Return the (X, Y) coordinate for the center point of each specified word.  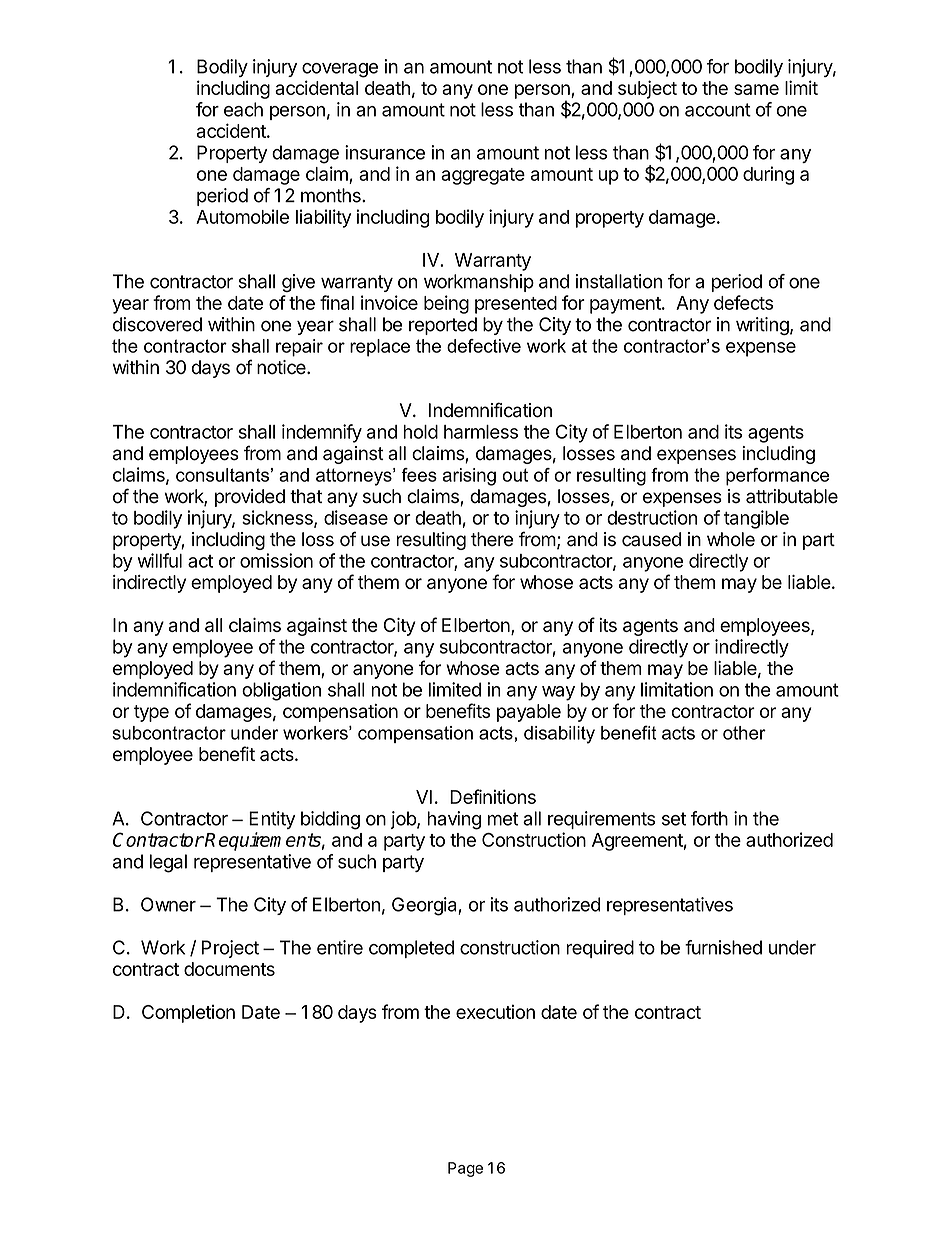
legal (168, 863)
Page (465, 1169)
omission (276, 560)
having (454, 820)
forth (709, 818)
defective (484, 346)
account (718, 110)
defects (743, 302)
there (492, 539)
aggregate (483, 176)
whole (731, 539)
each (243, 109)
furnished (723, 947)
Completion (188, 1014)
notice (282, 367)
